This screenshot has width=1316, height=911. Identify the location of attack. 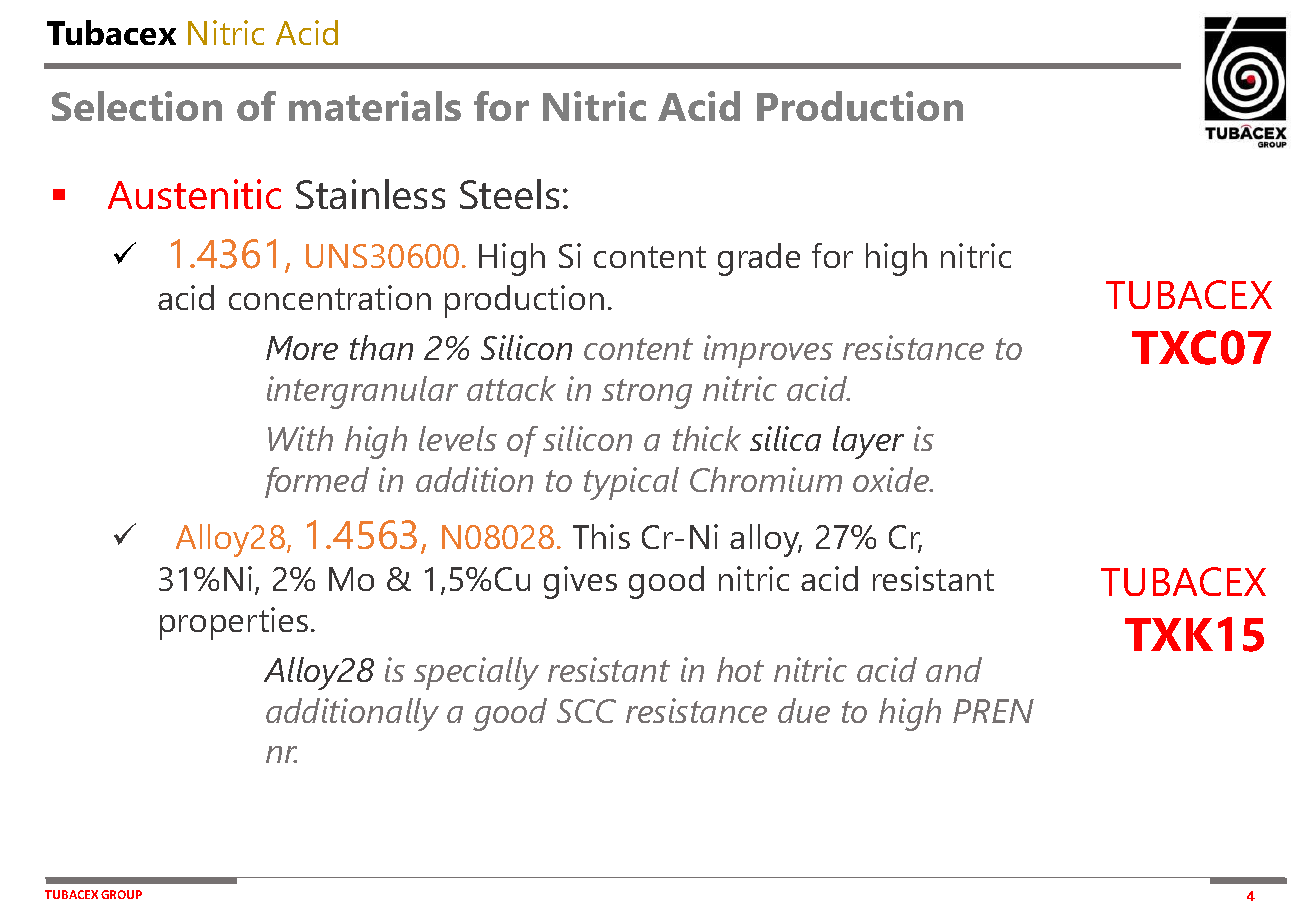
(511, 388).
